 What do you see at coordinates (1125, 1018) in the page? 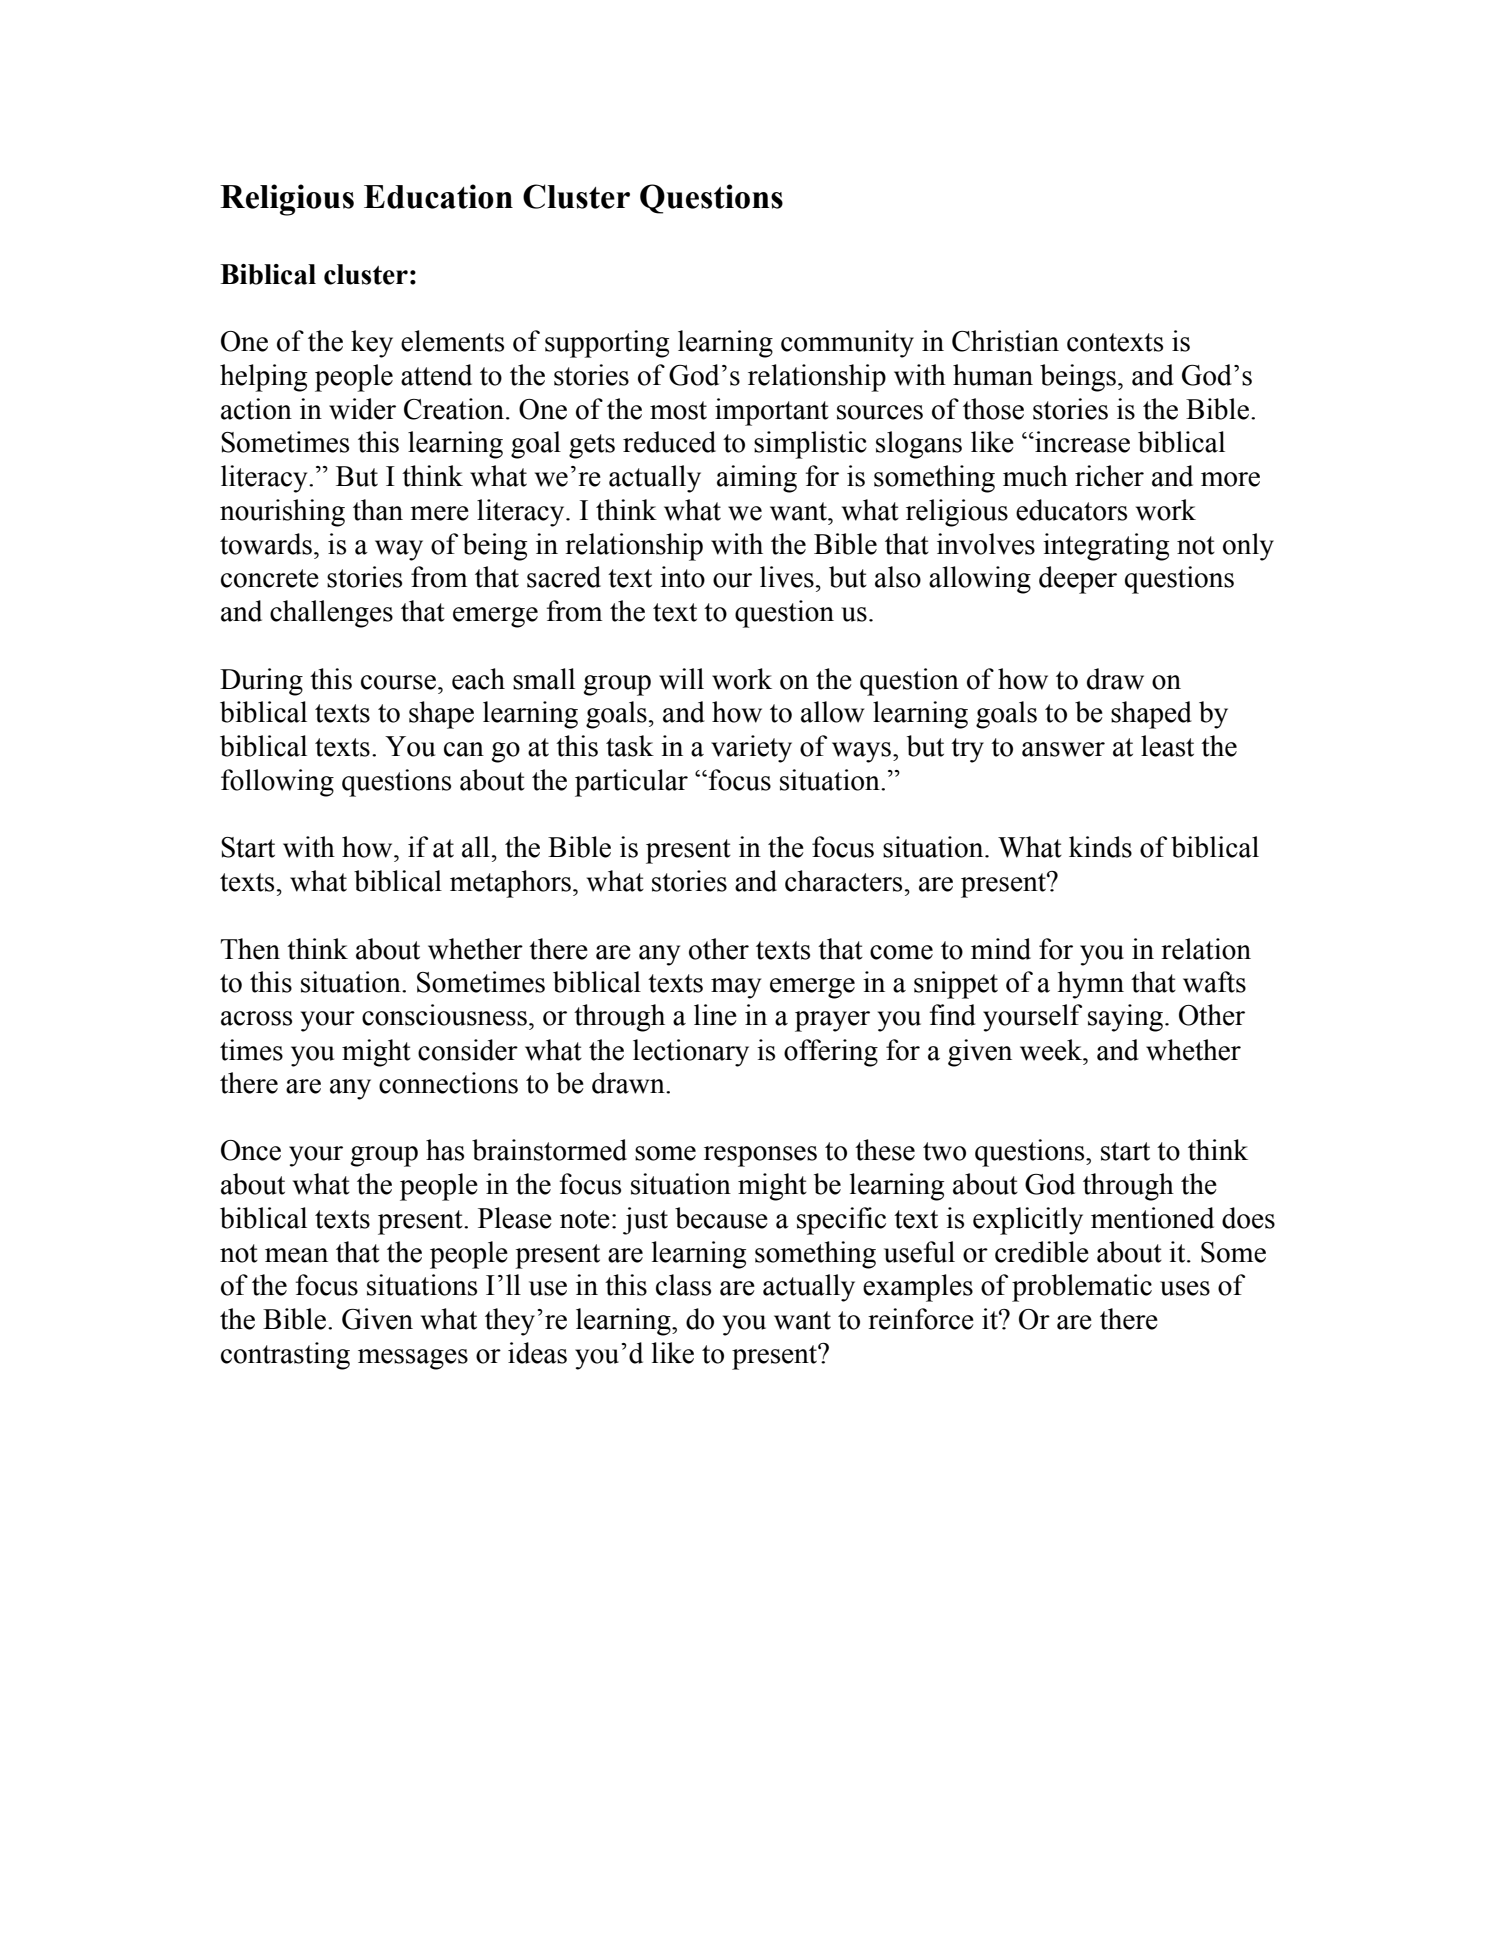
I see `saying` at bounding box center [1125, 1018].
